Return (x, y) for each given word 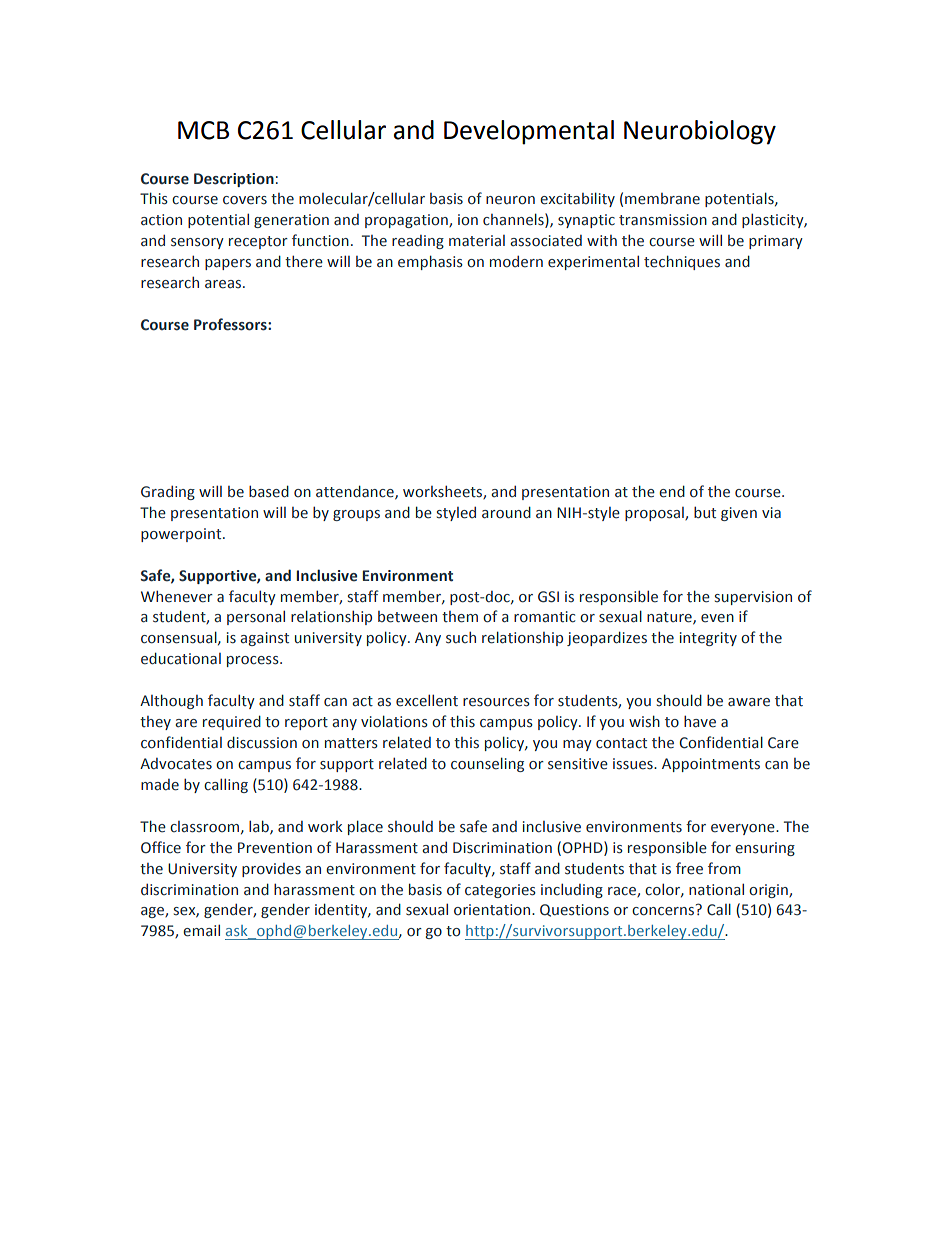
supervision (753, 598)
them (460, 617)
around (506, 512)
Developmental (529, 132)
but (705, 512)
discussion (262, 742)
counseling (487, 764)
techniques (682, 262)
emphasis (430, 262)
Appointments (711, 765)
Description (234, 180)
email (201, 930)
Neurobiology (700, 132)
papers (228, 264)
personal (256, 617)
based (269, 491)
